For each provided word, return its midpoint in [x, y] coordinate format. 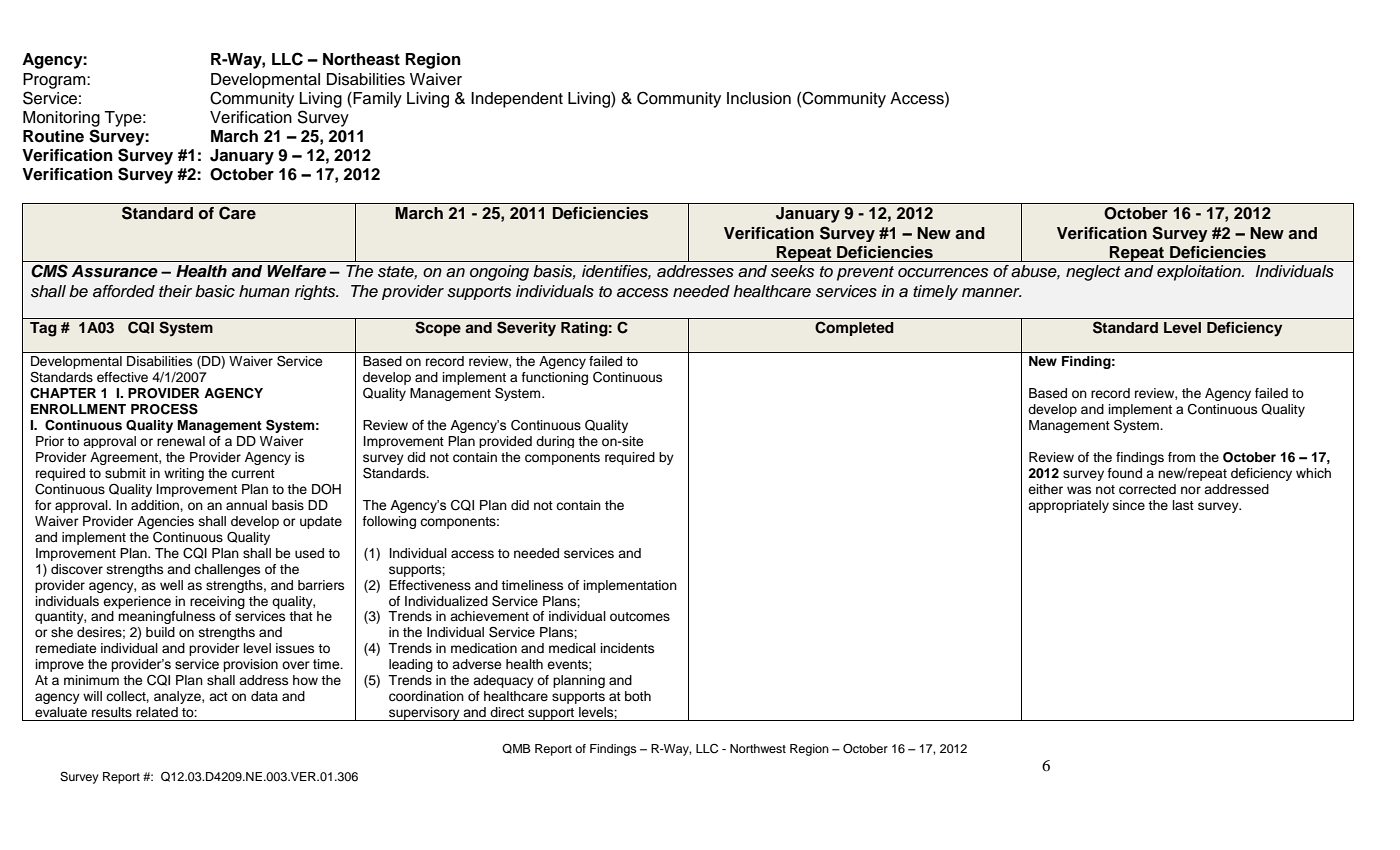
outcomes [640, 616]
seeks [792, 271]
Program [55, 81]
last [1183, 505]
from [1181, 457]
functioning [554, 378]
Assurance [114, 271]
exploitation [1200, 273]
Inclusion [759, 98]
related [157, 712]
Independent [517, 100]
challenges [227, 570]
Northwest [758, 748]
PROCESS [164, 409]
